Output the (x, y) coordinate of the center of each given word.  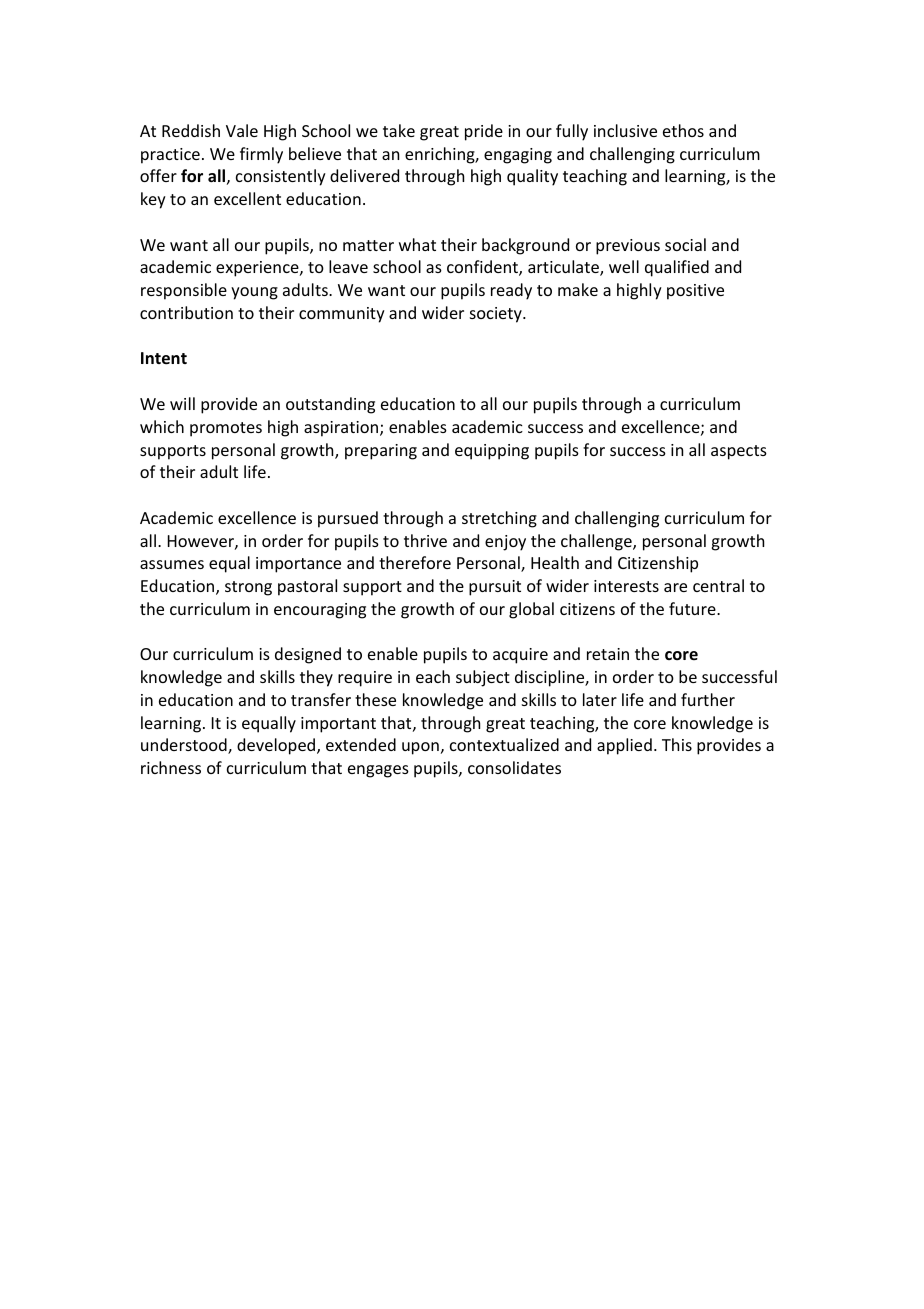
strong (248, 588)
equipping (492, 452)
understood (185, 746)
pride (484, 132)
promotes (226, 429)
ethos (683, 130)
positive (695, 292)
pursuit (495, 588)
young (254, 293)
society (497, 315)
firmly (261, 155)
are (675, 587)
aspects (739, 452)
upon (420, 748)
